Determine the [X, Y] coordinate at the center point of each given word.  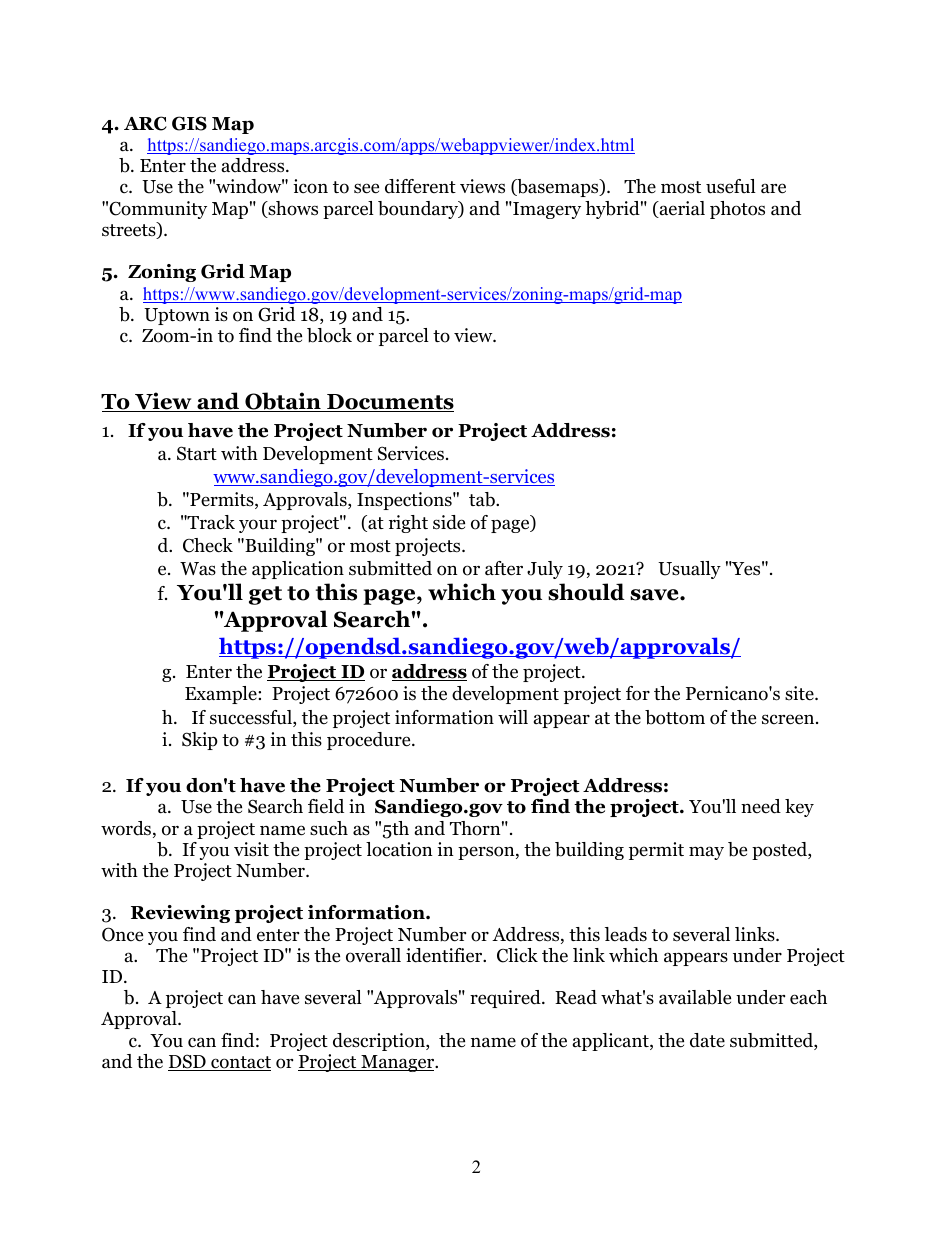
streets [130, 230]
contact [240, 1063]
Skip [200, 741]
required [506, 999]
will [513, 717]
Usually [689, 570]
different [420, 186]
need [761, 806]
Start [197, 453]
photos [737, 210]
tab [483, 499]
